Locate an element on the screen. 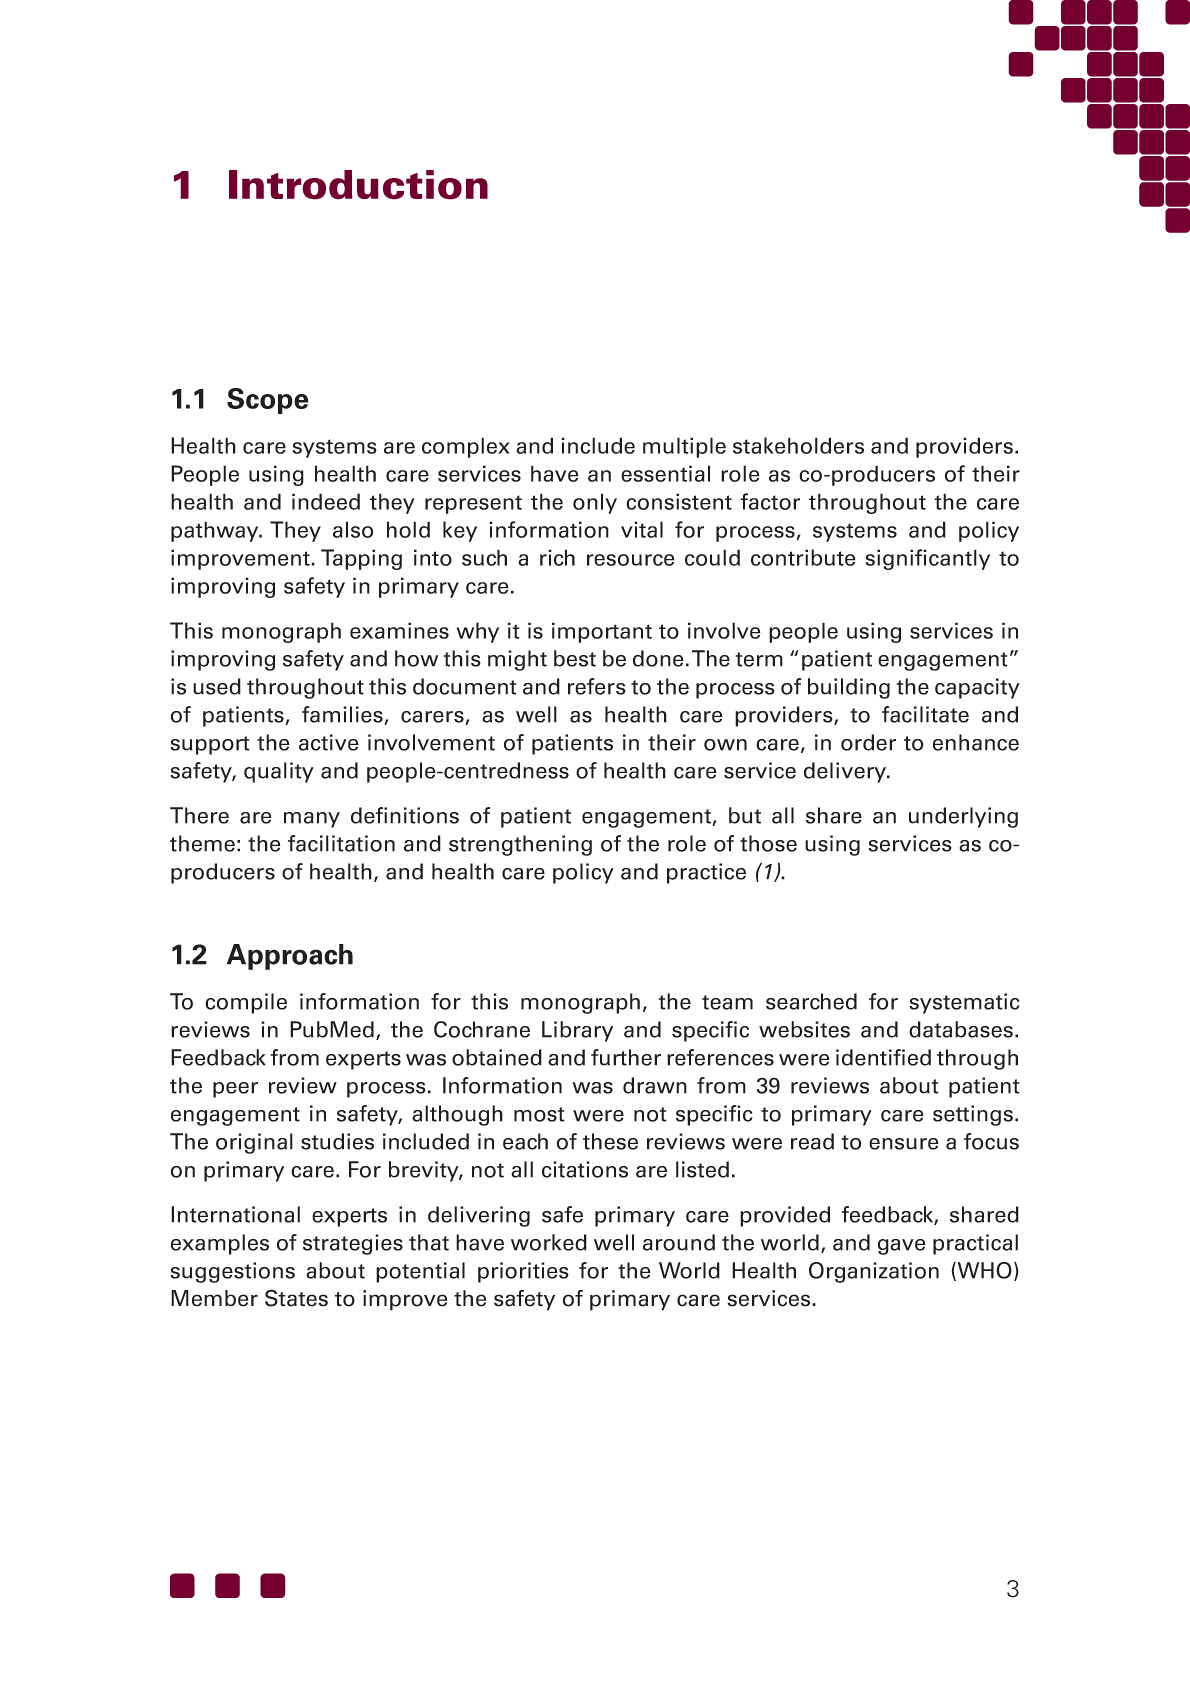 The height and width of the screenshot is (1683, 1190). refers is located at coordinates (597, 686).
